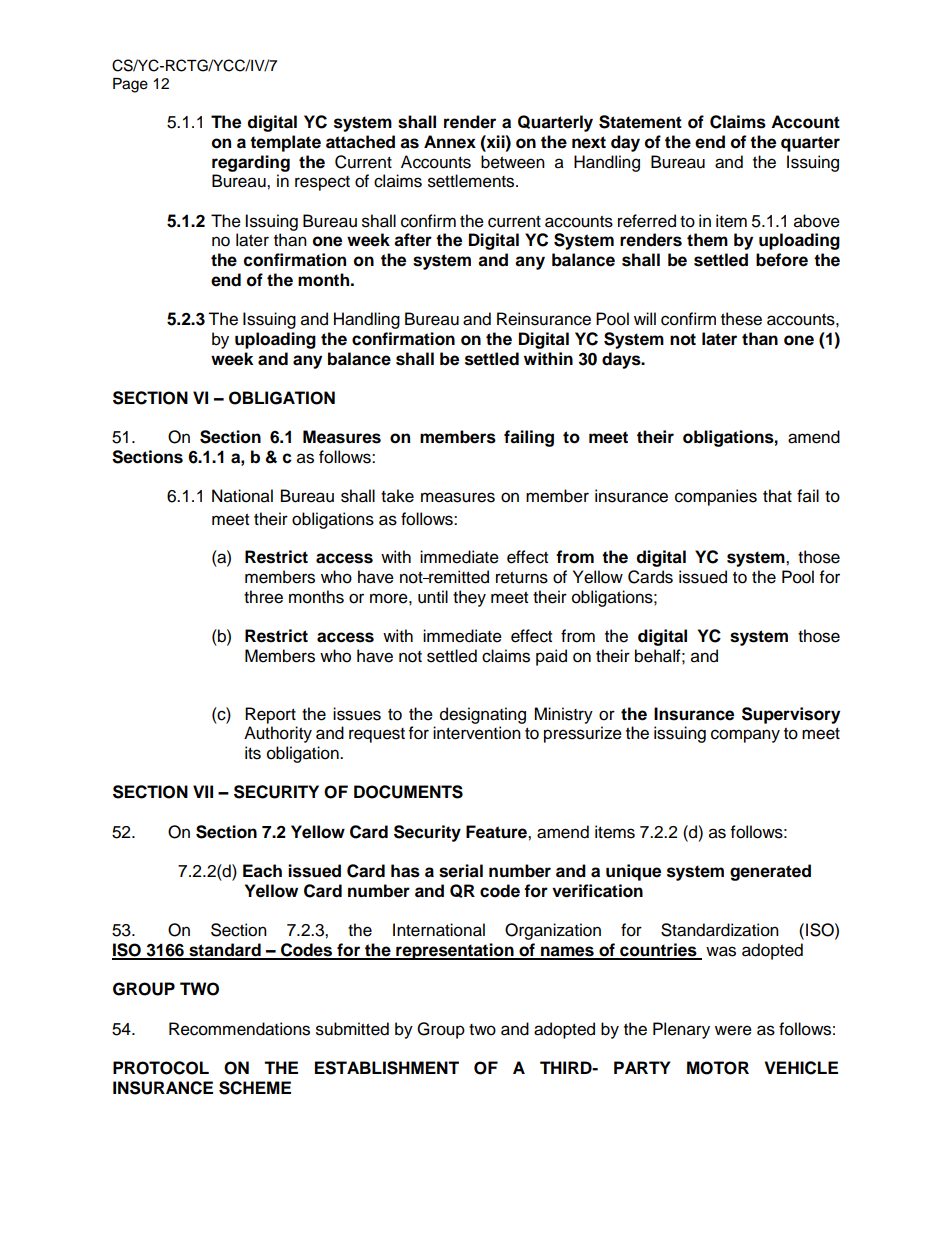  I want to click on Recommendations, so click(239, 1029).
